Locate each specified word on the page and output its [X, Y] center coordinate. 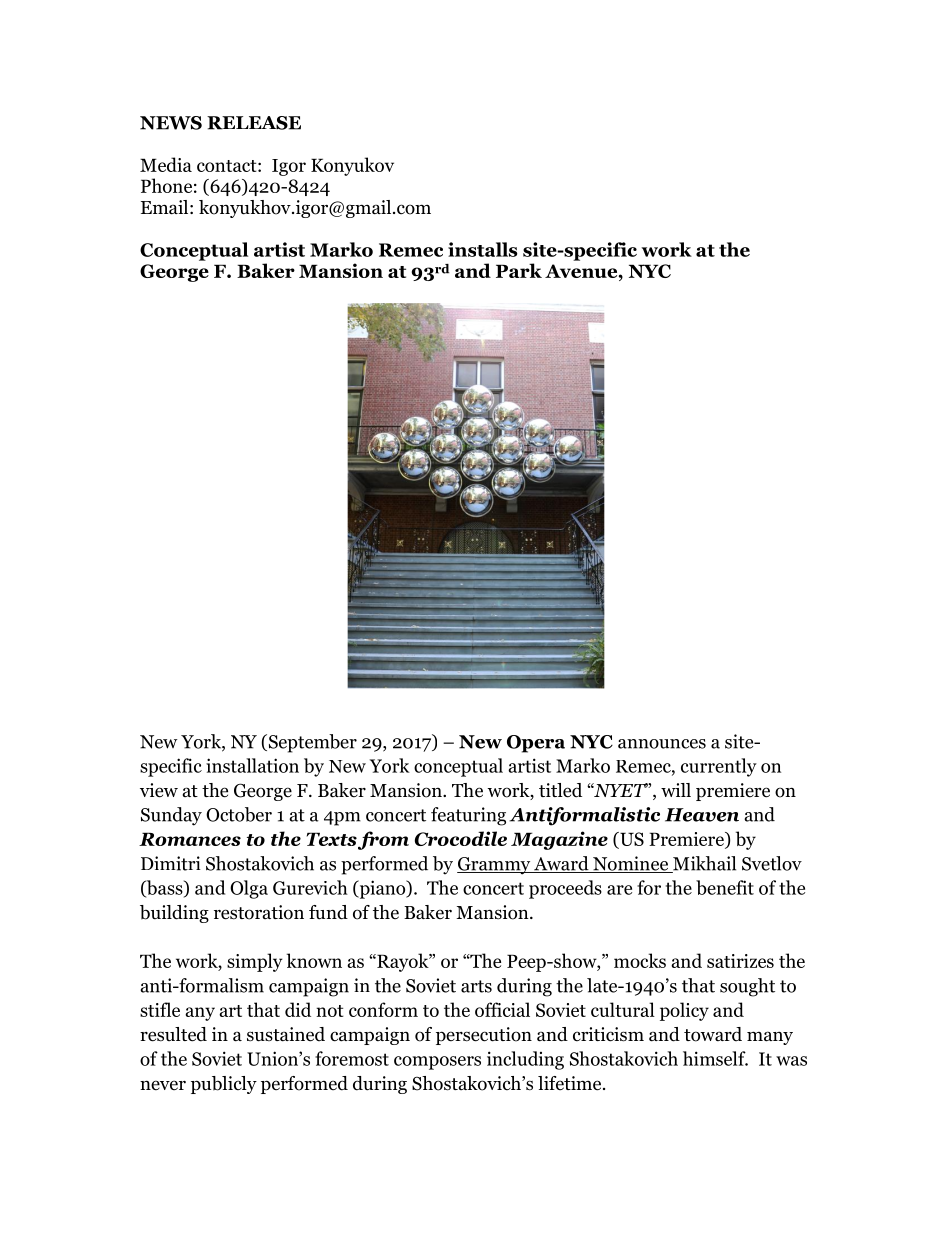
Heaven [702, 815]
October [239, 814]
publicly [224, 1085]
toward [713, 1034]
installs [482, 249]
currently [719, 767]
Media [166, 164]
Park [519, 270]
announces [662, 744]
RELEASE [254, 123]
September [311, 743]
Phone [166, 185]
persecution [484, 1036]
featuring [468, 816]
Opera [536, 744]
